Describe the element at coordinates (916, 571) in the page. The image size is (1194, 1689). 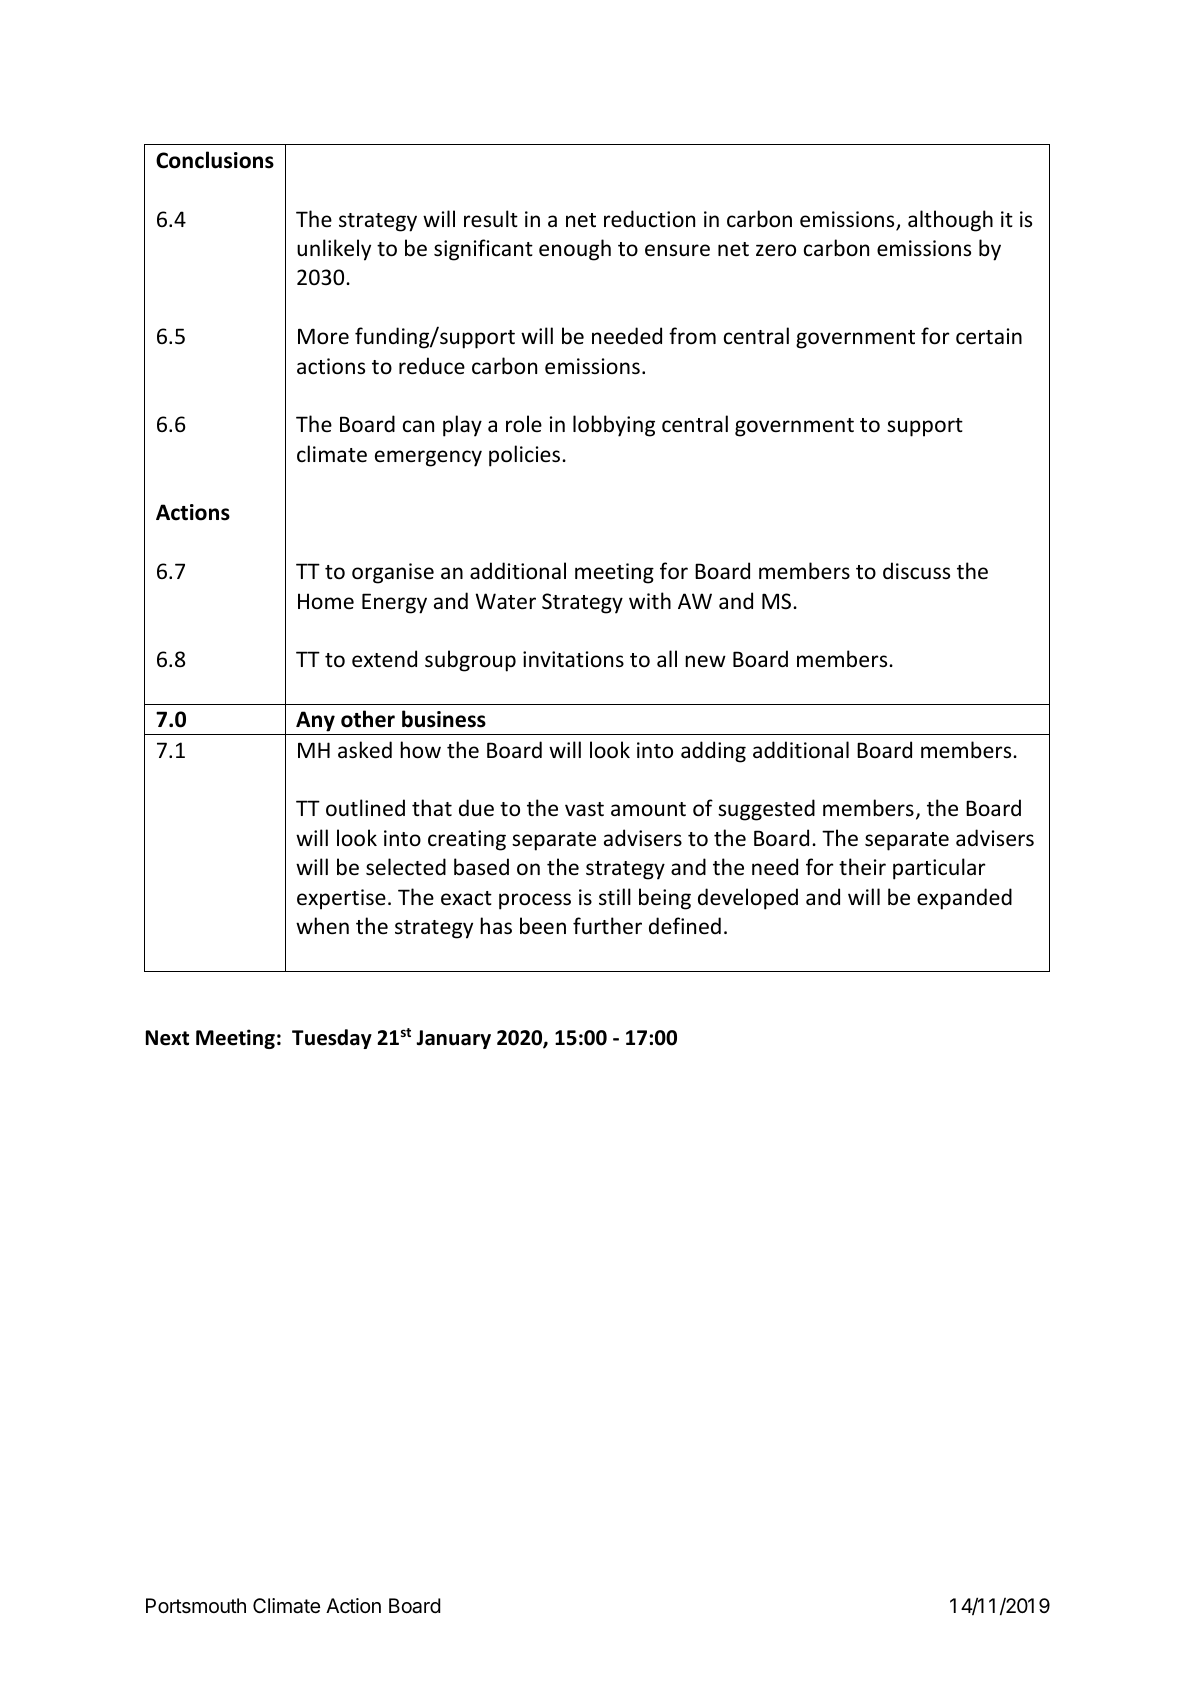
I see `discuss` at that location.
